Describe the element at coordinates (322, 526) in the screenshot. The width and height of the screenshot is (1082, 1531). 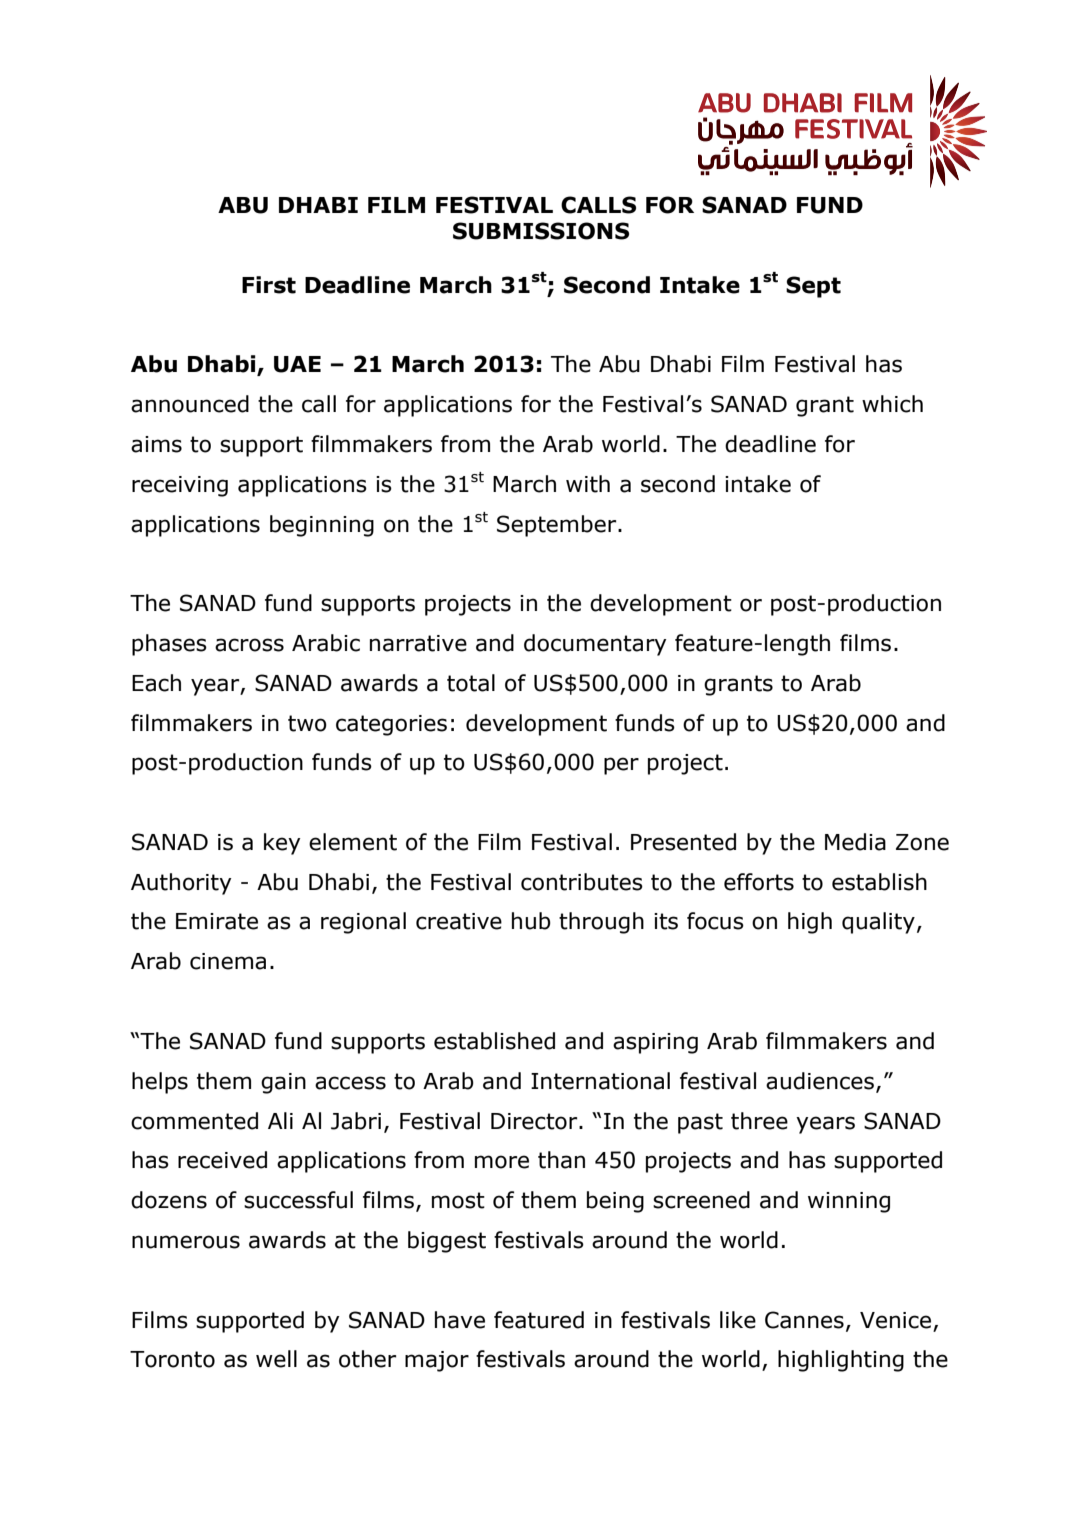
I see `beginning` at that location.
